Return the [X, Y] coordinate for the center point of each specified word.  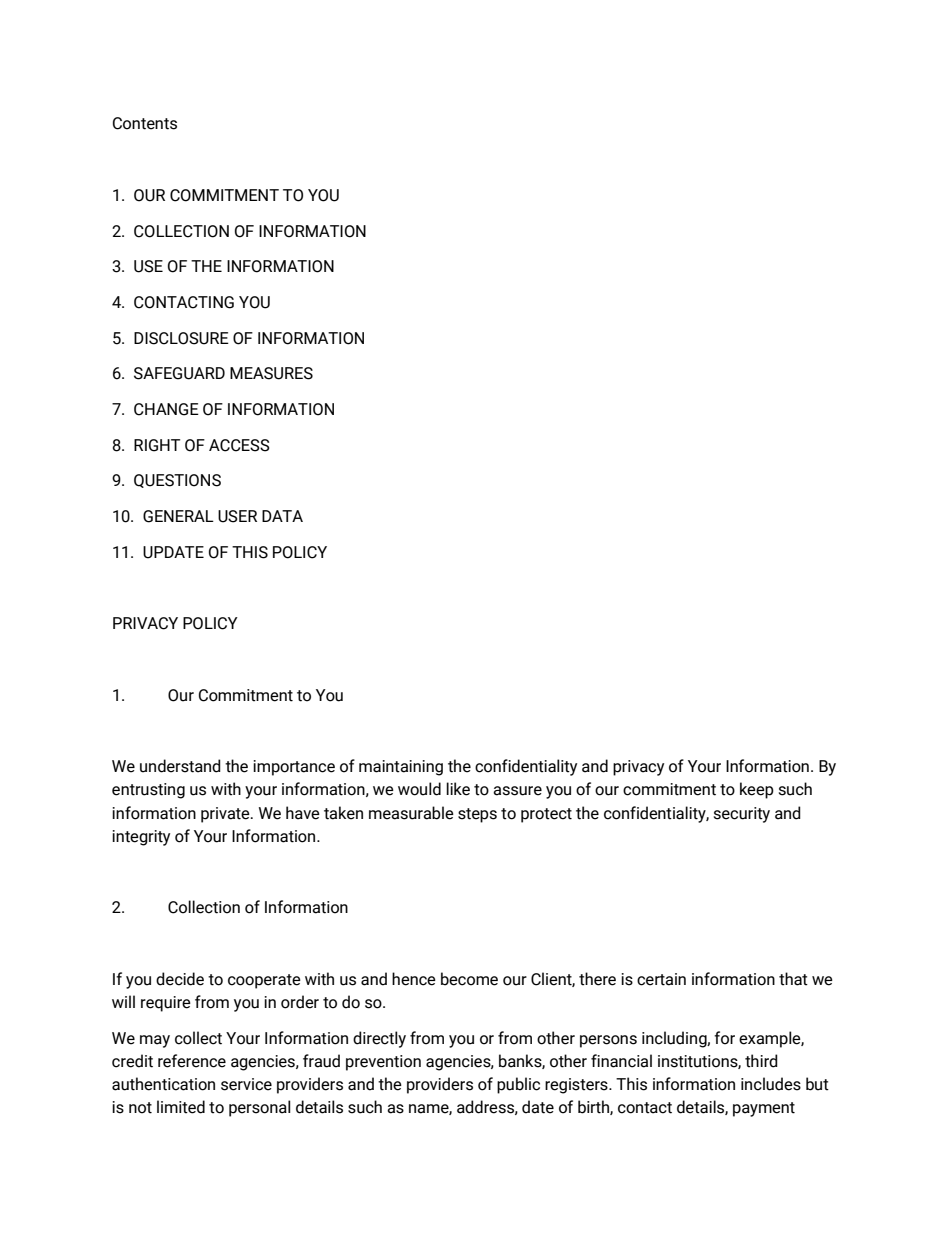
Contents [145, 123]
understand [180, 766]
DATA [282, 516]
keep [757, 790]
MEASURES [271, 373]
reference [192, 1061]
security [742, 815]
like [458, 789]
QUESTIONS [177, 481]
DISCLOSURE [181, 338]
